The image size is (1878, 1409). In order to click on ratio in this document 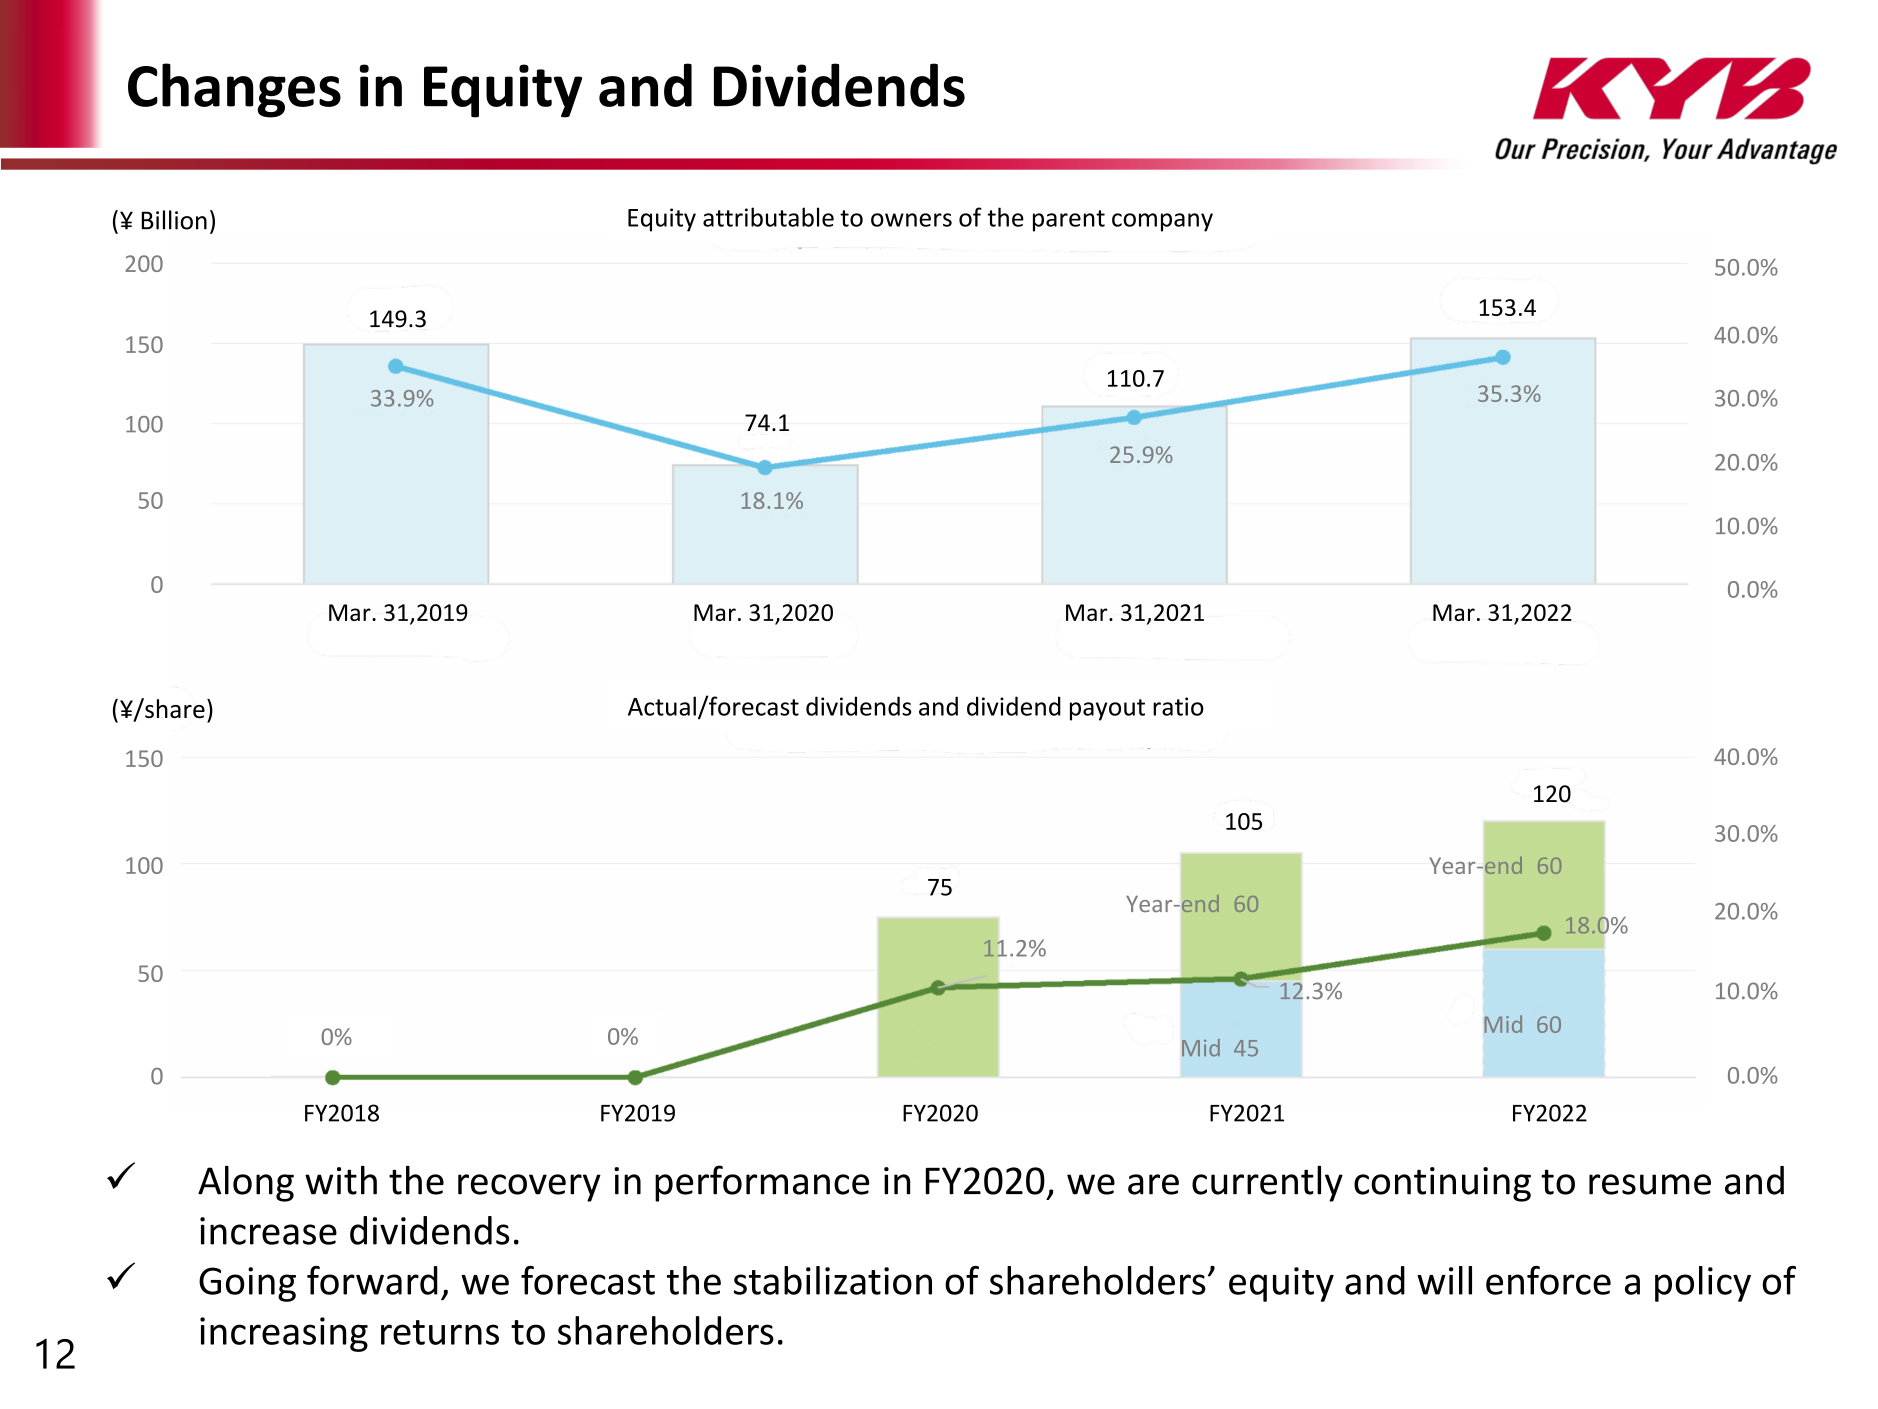, I will do `click(1178, 706)`.
